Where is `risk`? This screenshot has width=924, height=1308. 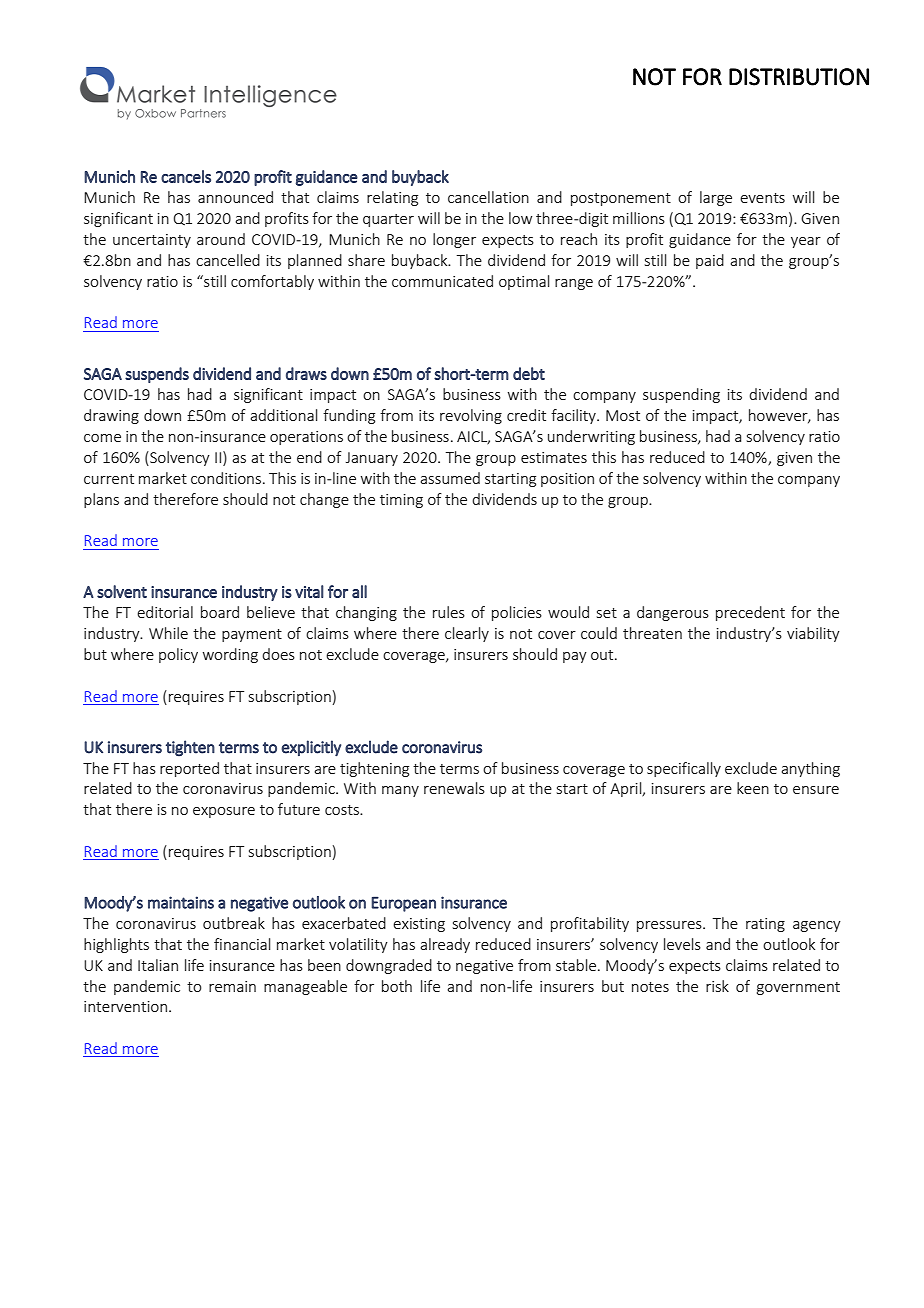 risk is located at coordinates (717, 986).
